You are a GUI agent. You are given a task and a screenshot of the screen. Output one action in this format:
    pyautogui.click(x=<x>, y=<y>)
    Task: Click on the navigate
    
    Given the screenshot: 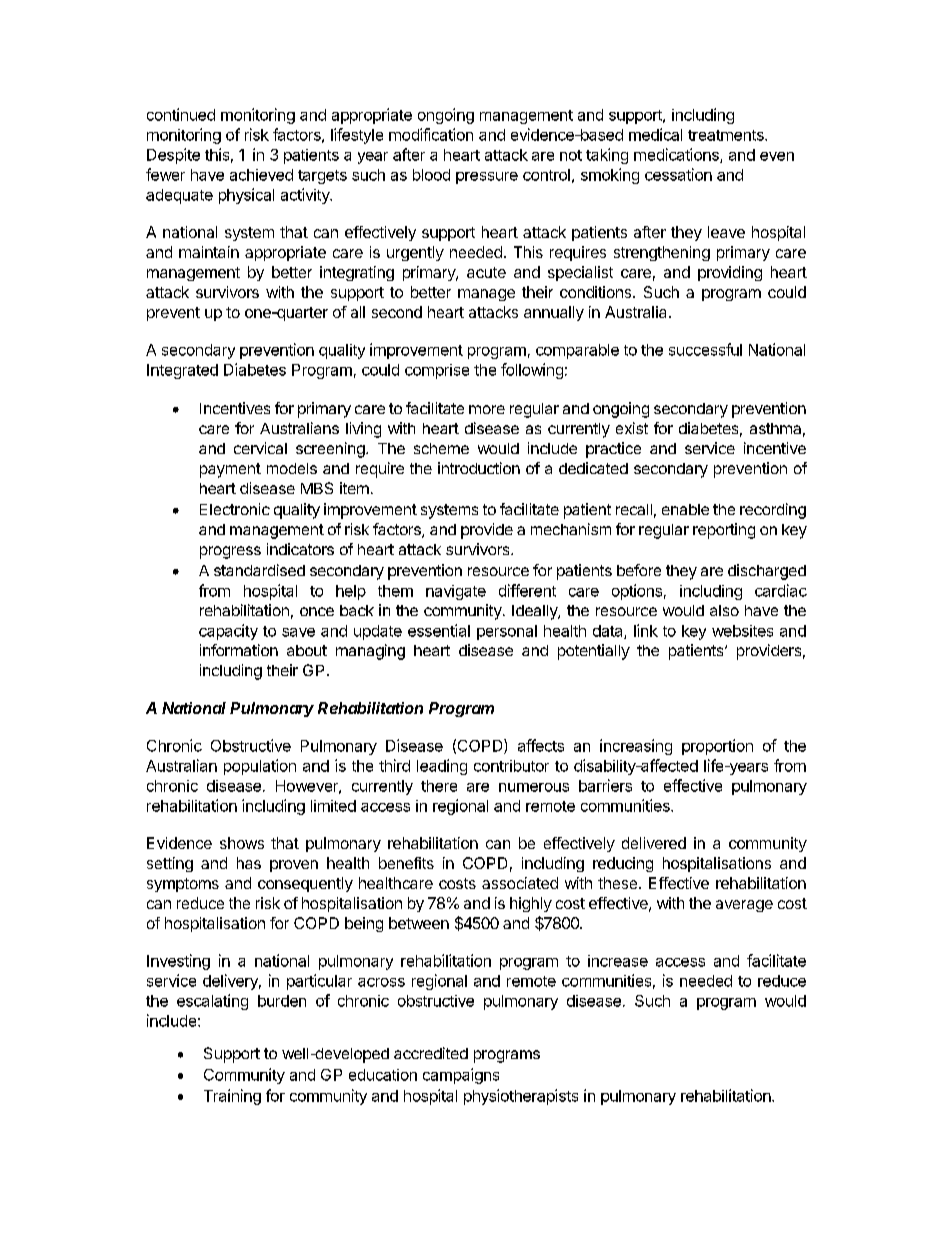 What is the action you would take?
    pyautogui.click(x=456, y=592)
